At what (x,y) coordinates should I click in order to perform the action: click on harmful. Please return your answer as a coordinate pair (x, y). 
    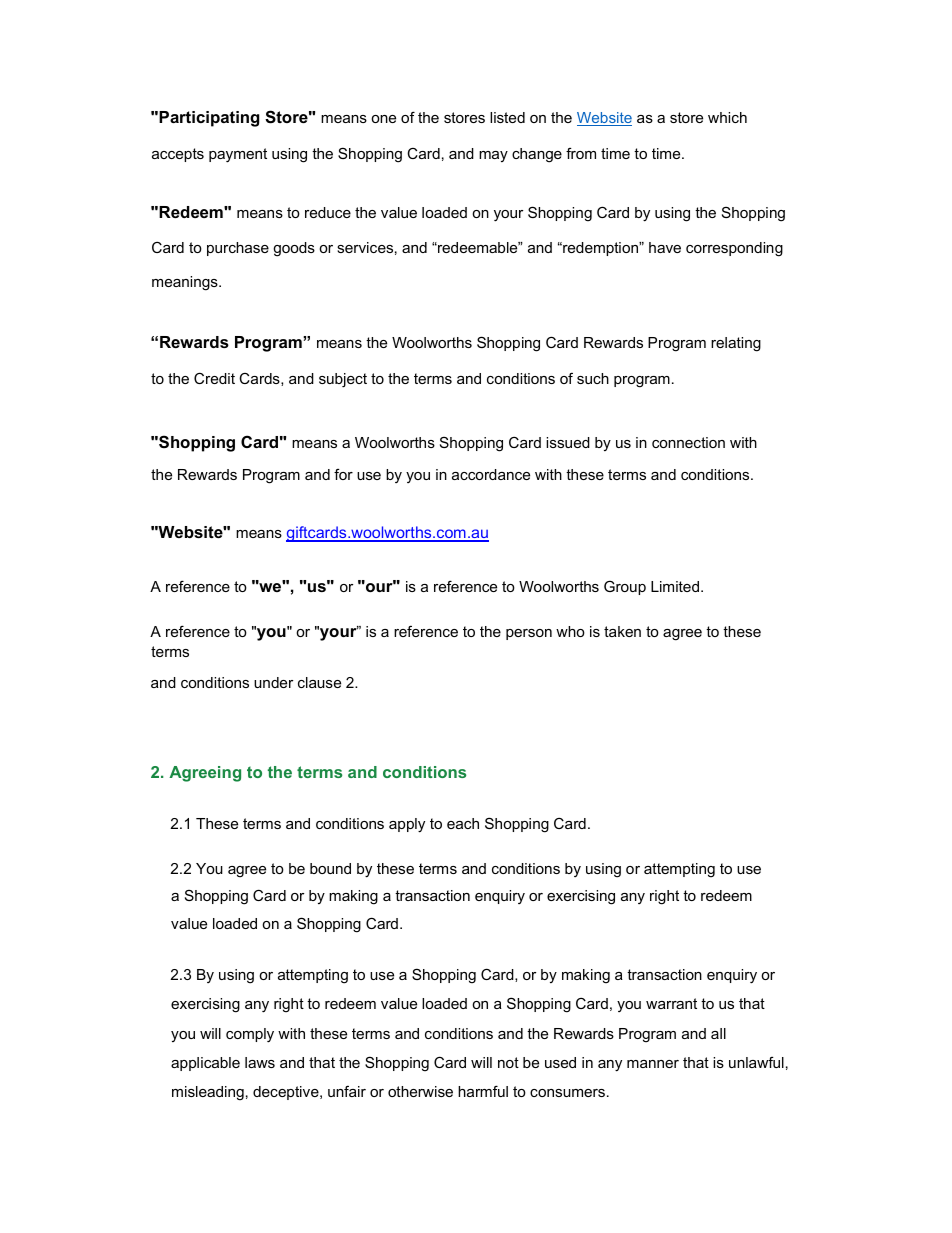
    Looking at the image, I should click on (483, 1091).
